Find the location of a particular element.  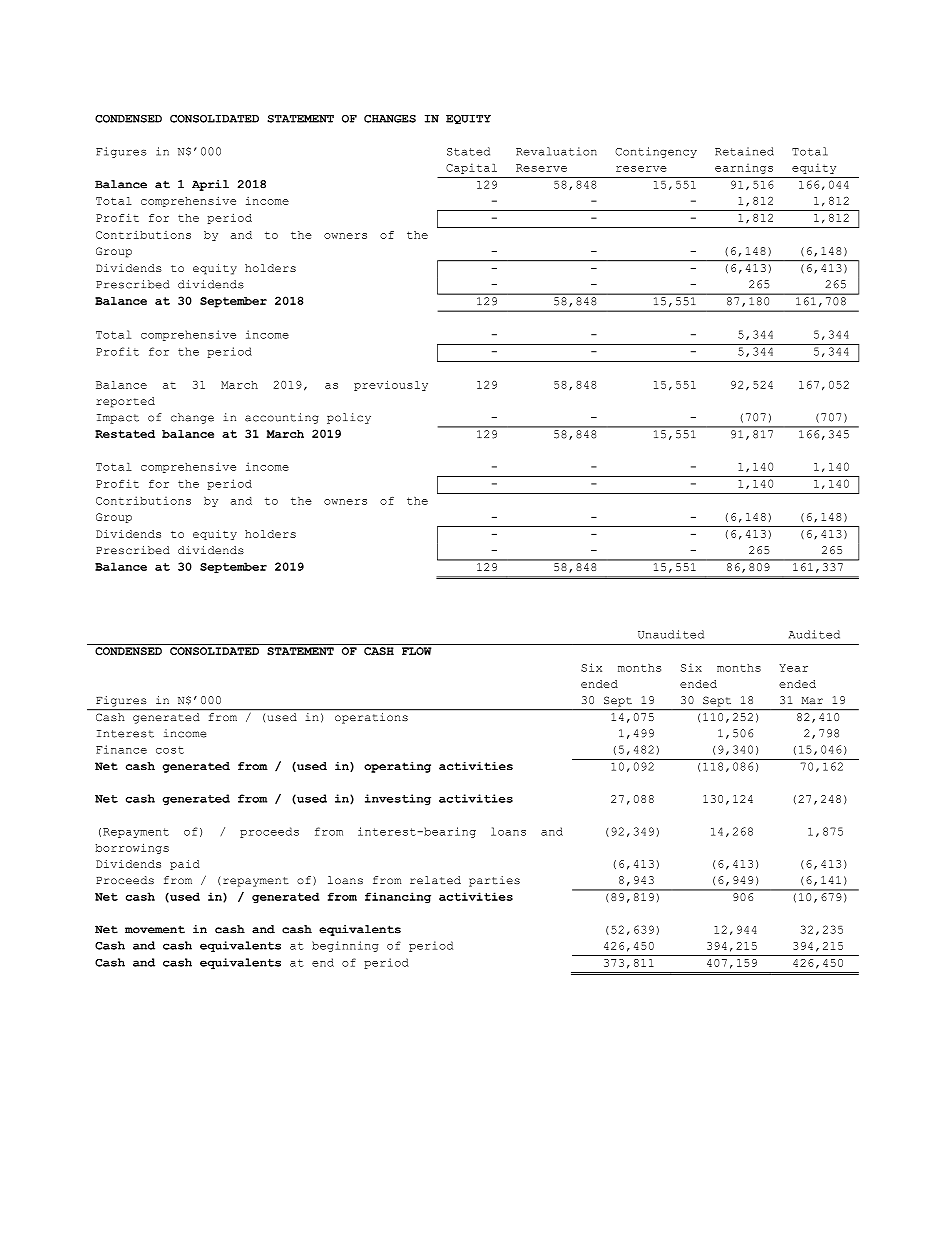

movement is located at coordinates (155, 929).
